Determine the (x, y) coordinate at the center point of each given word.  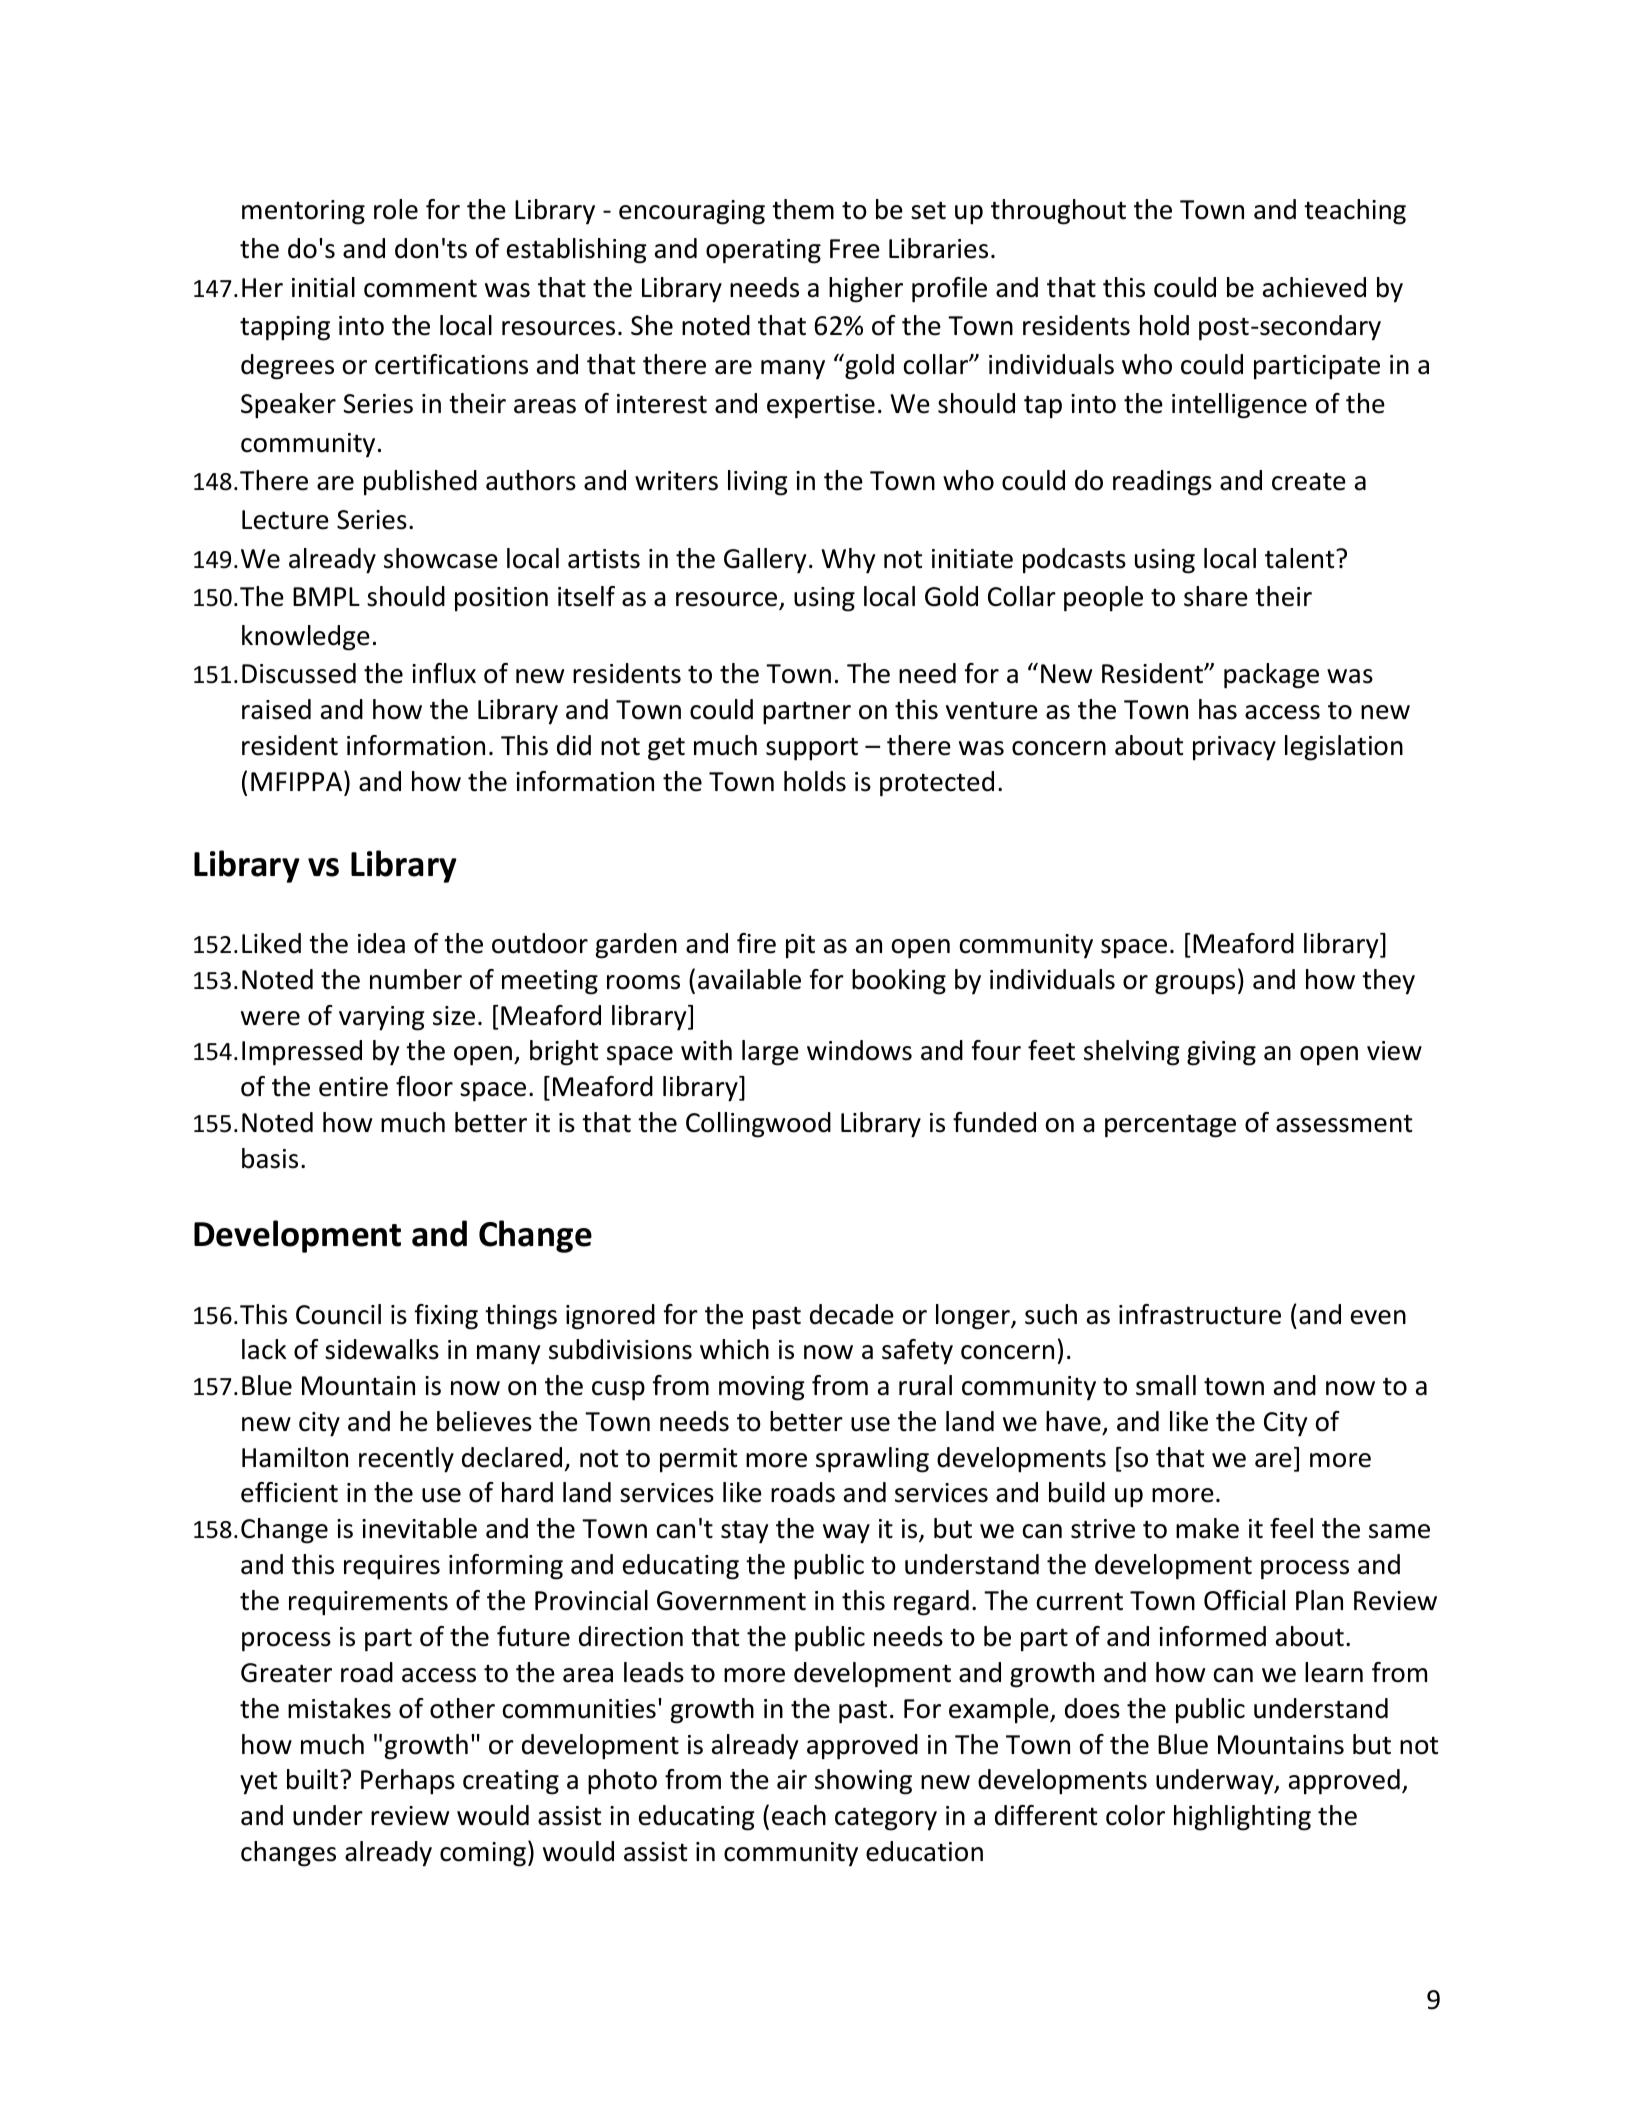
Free (855, 249)
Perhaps (408, 1782)
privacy (1234, 748)
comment (420, 288)
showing (863, 1782)
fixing (446, 1317)
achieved (1314, 287)
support (812, 749)
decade (852, 1314)
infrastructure (1200, 1314)
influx (444, 673)
